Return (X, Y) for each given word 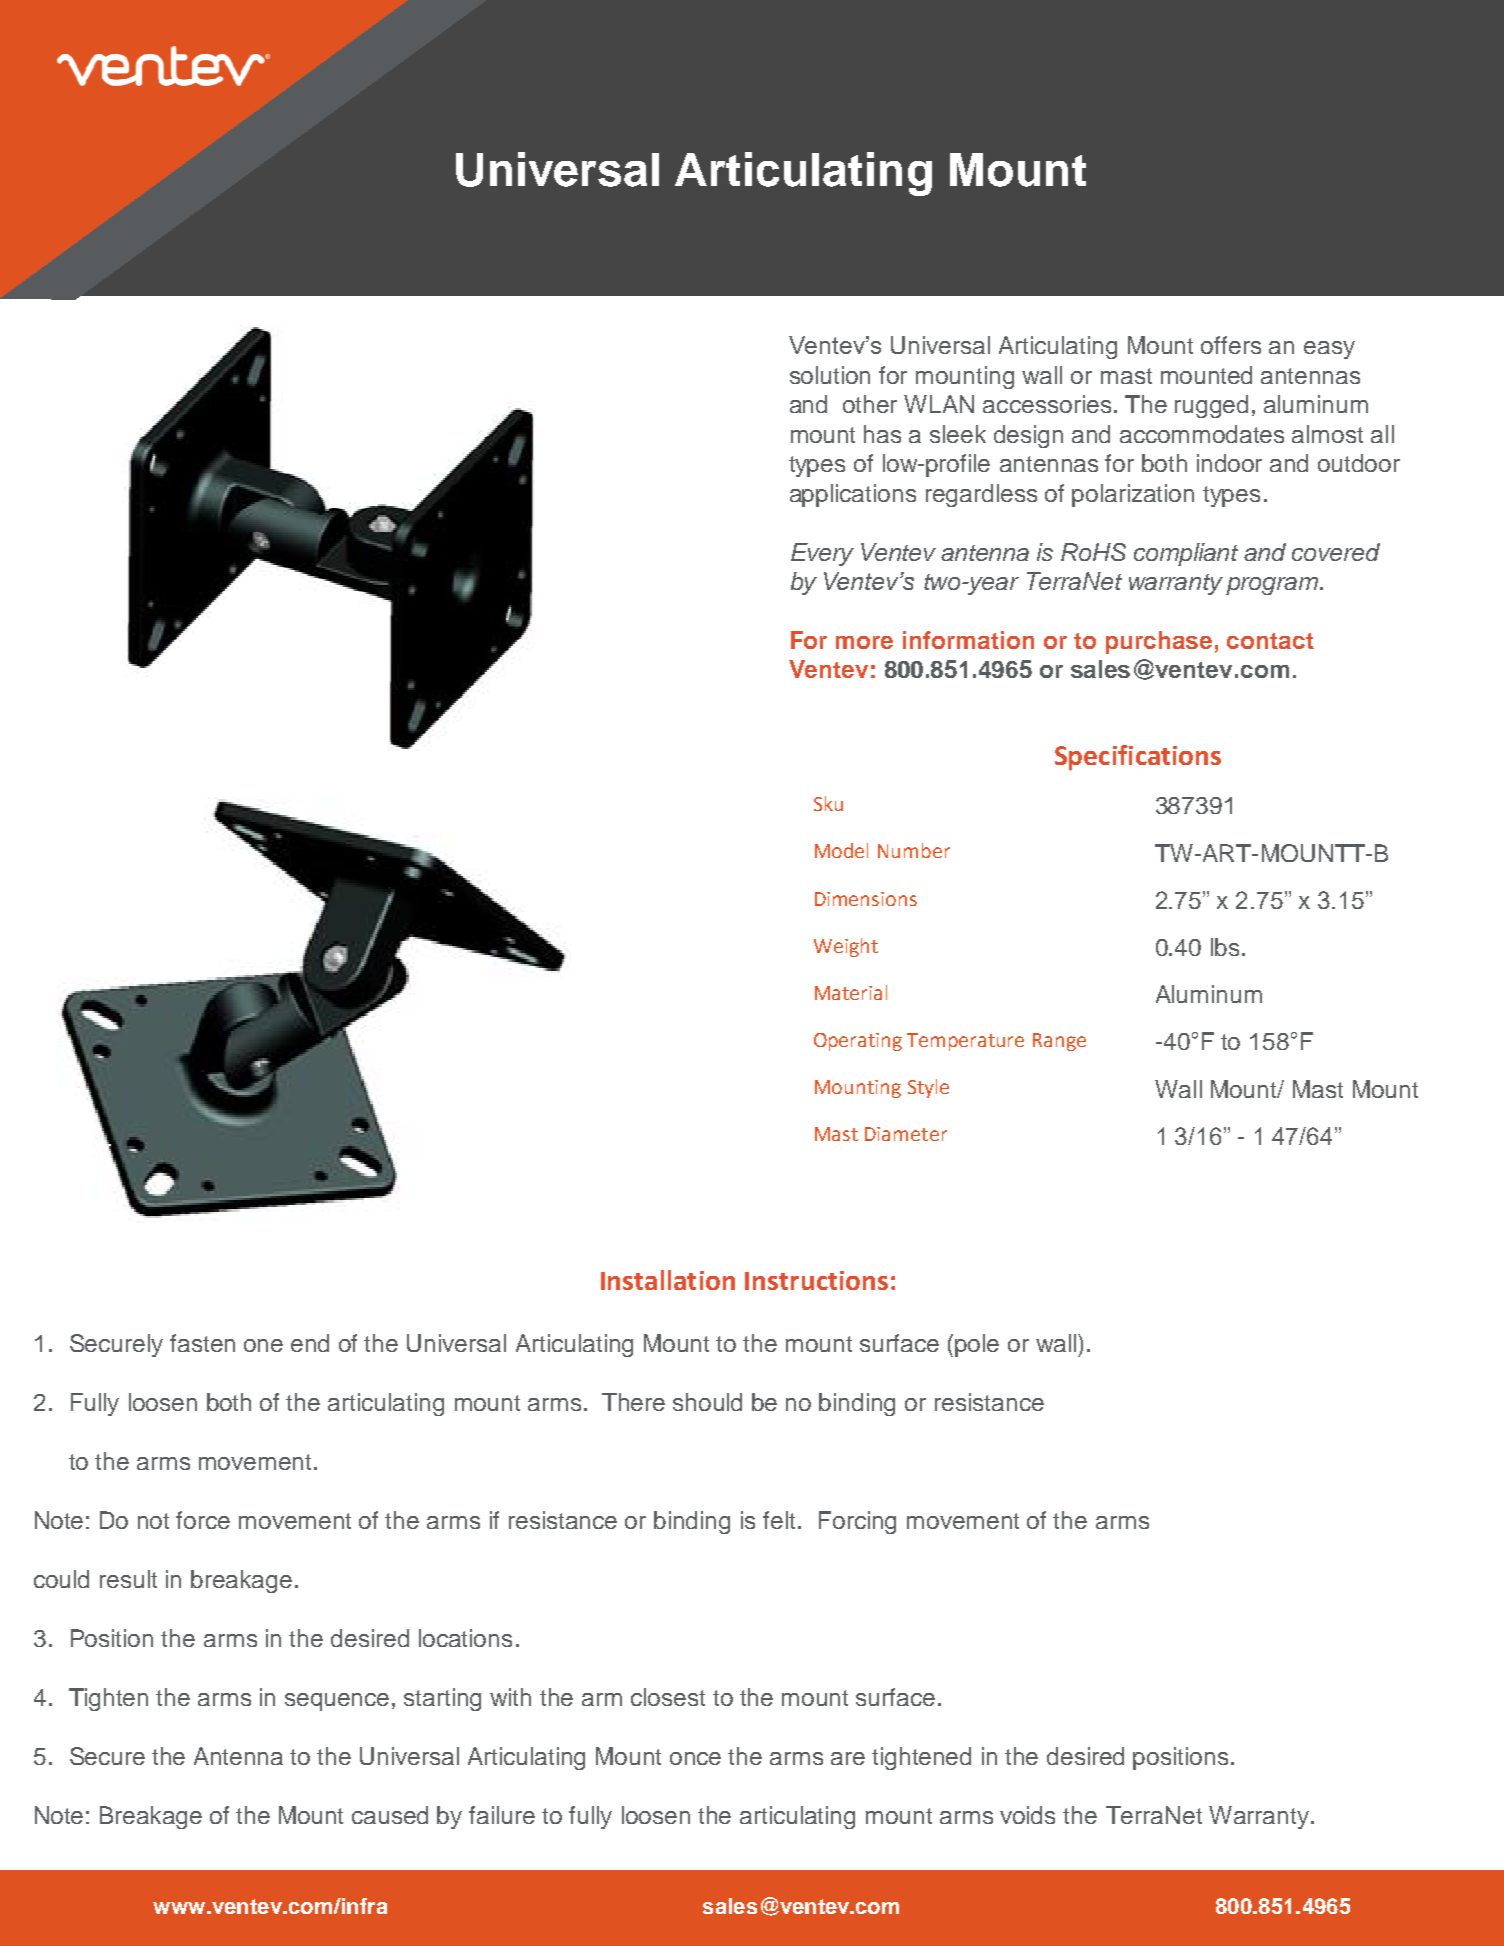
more (864, 642)
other (870, 404)
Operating (858, 1042)
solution (830, 375)
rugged (1211, 406)
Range (1059, 1042)
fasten (202, 1343)
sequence (337, 1702)
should (707, 1402)
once (695, 1758)
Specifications (1138, 758)
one (263, 1345)
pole (977, 1345)
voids (1027, 1815)
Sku (828, 803)
